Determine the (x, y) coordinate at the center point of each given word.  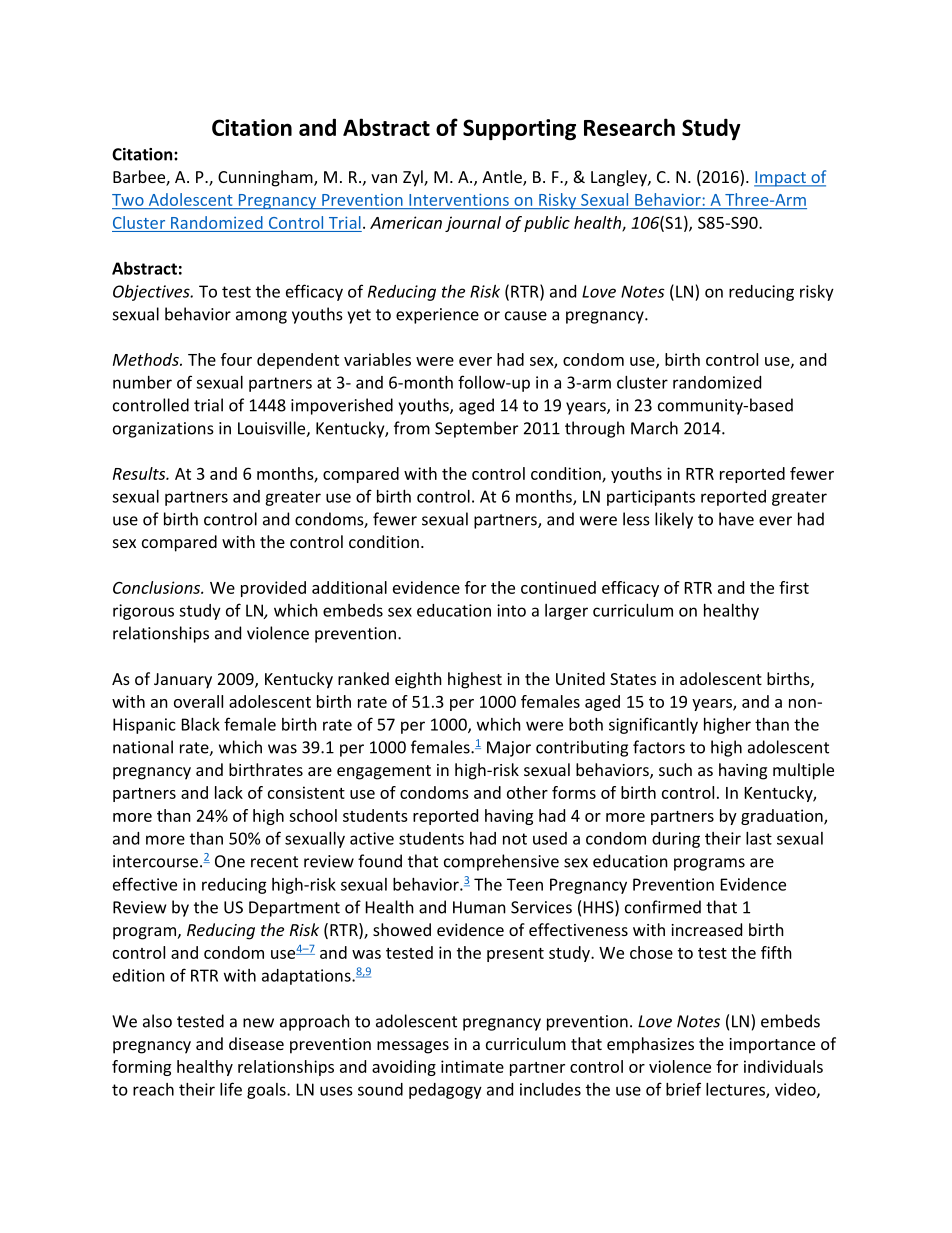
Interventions (459, 200)
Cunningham (266, 178)
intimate (472, 1066)
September (476, 429)
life (231, 1089)
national (143, 747)
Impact (781, 179)
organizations (163, 430)
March (654, 428)
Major (509, 749)
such (675, 769)
